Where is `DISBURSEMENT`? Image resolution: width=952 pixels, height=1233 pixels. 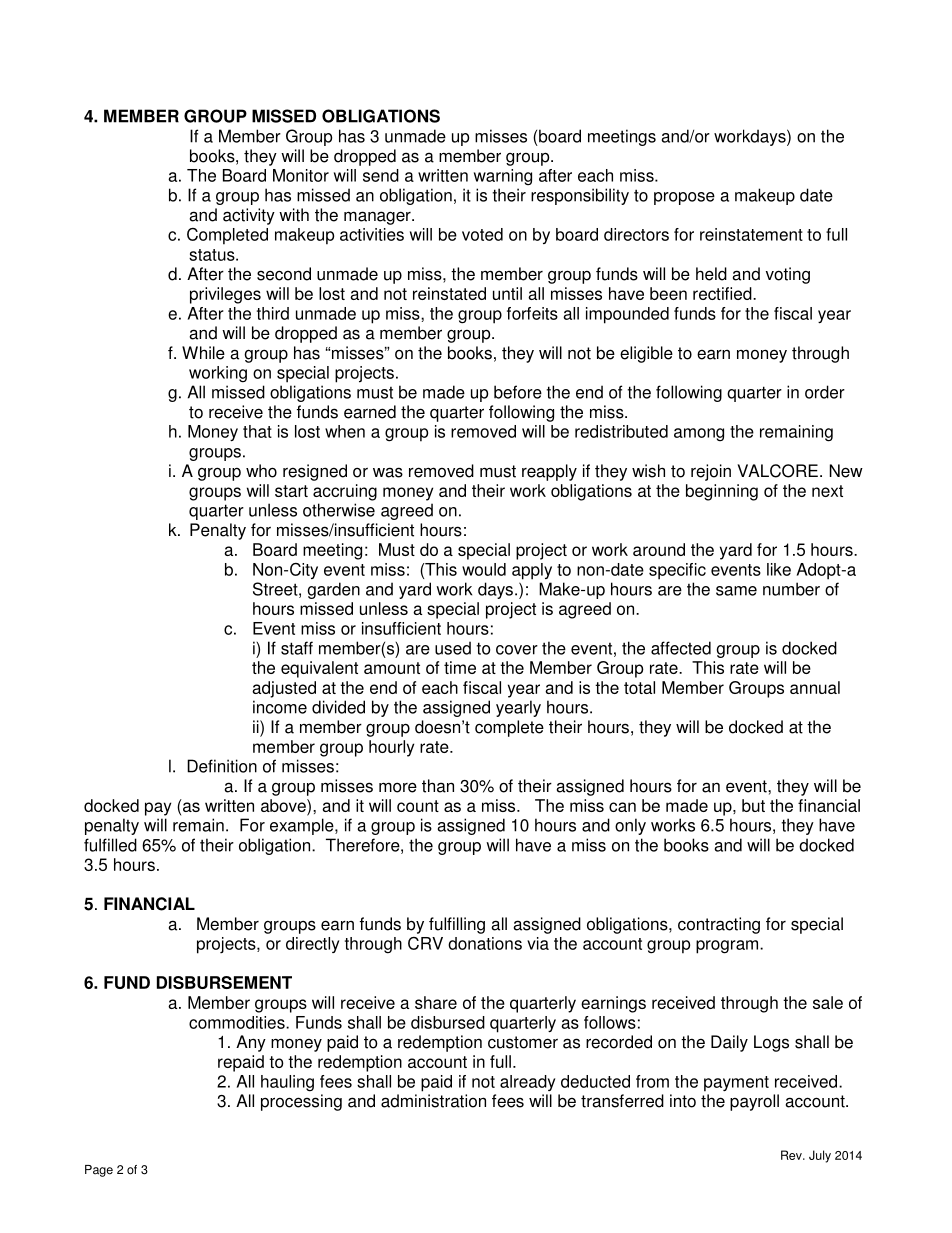 DISBURSEMENT is located at coordinates (224, 982).
